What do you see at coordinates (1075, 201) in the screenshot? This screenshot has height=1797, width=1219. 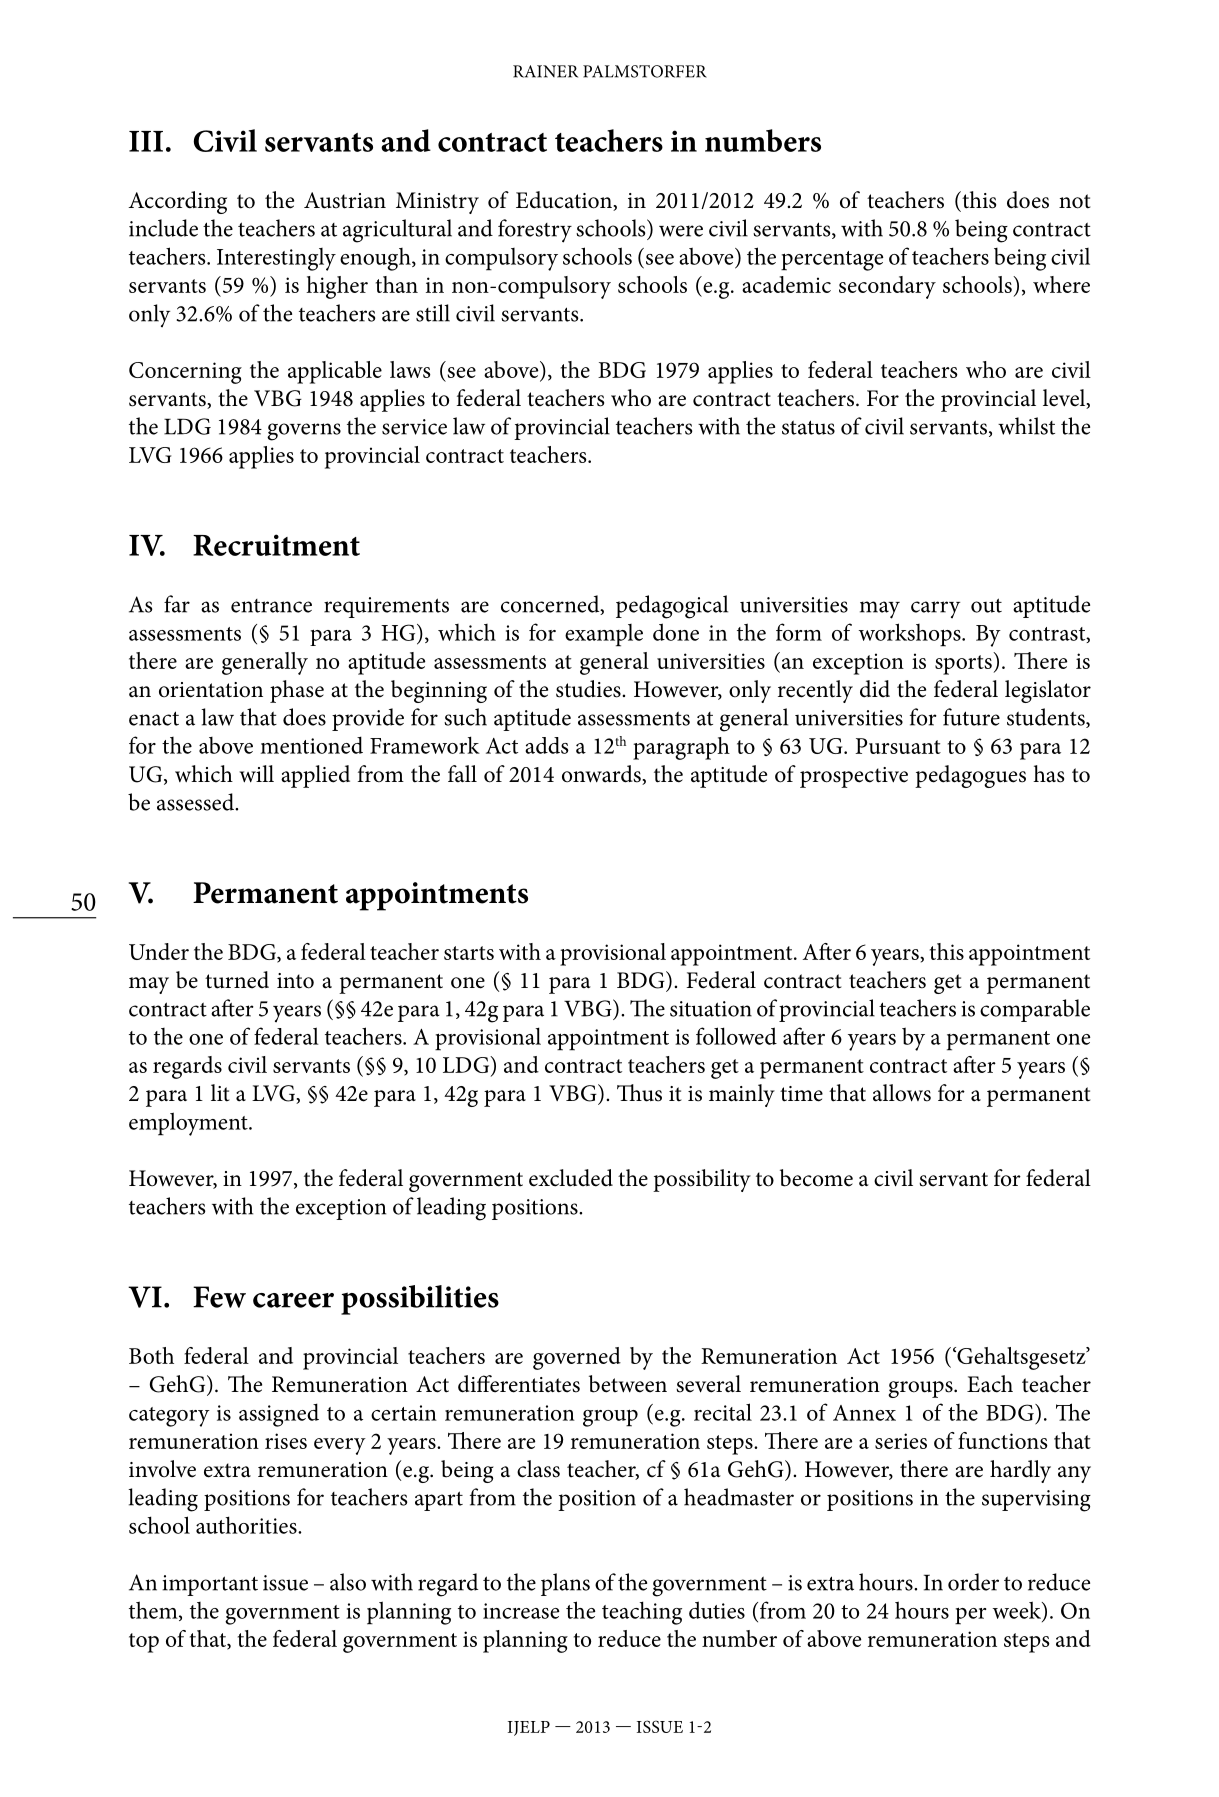 I see `not` at bounding box center [1075, 201].
